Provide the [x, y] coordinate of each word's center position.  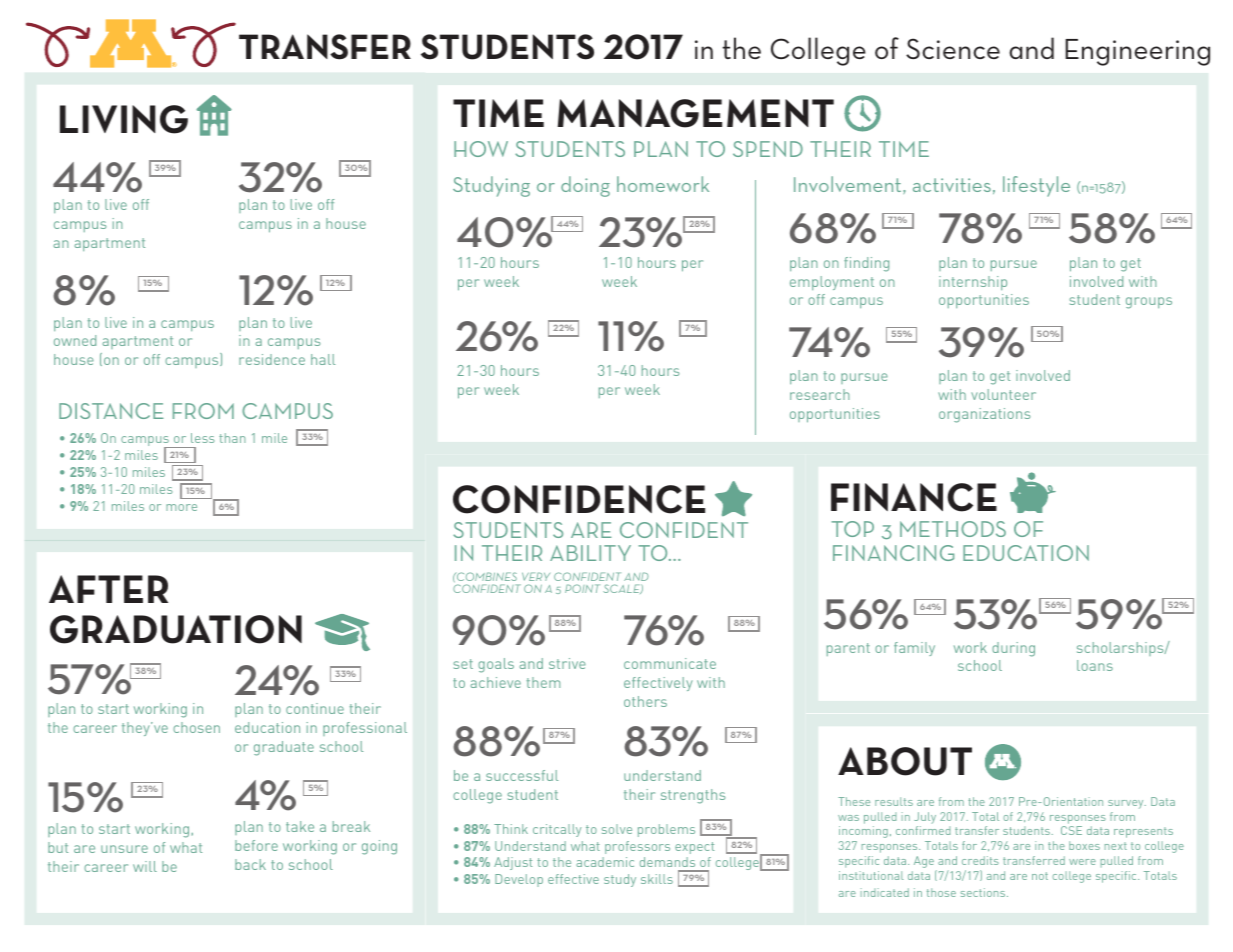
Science [953, 48]
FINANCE [914, 497]
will [145, 866]
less [202, 438]
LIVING [124, 119]
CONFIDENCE [579, 499]
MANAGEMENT [696, 113]
